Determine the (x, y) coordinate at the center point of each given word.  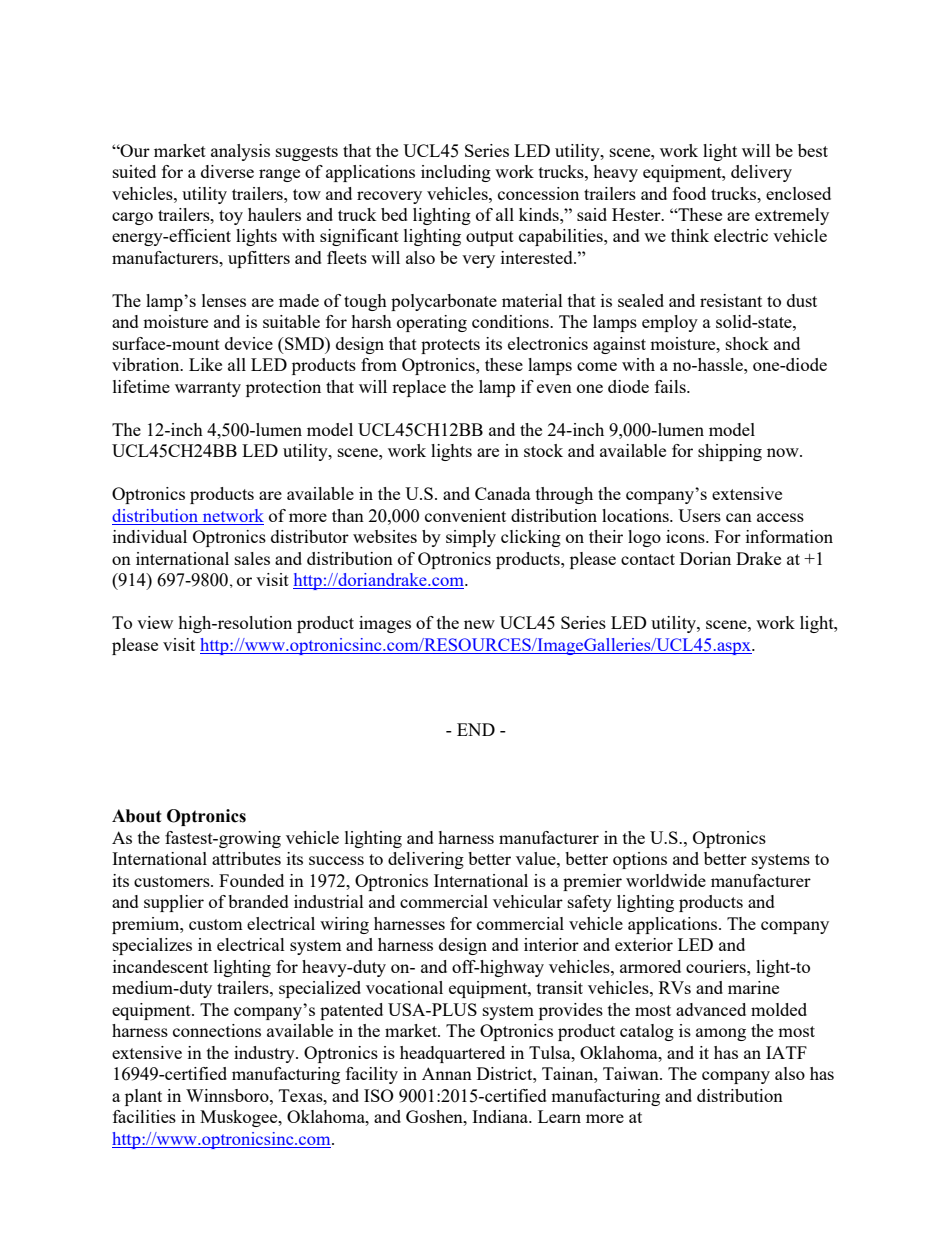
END (476, 729)
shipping (730, 452)
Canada (503, 493)
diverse (227, 171)
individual (150, 536)
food (689, 193)
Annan (447, 1073)
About (137, 816)
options (640, 860)
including (456, 173)
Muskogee (240, 1118)
